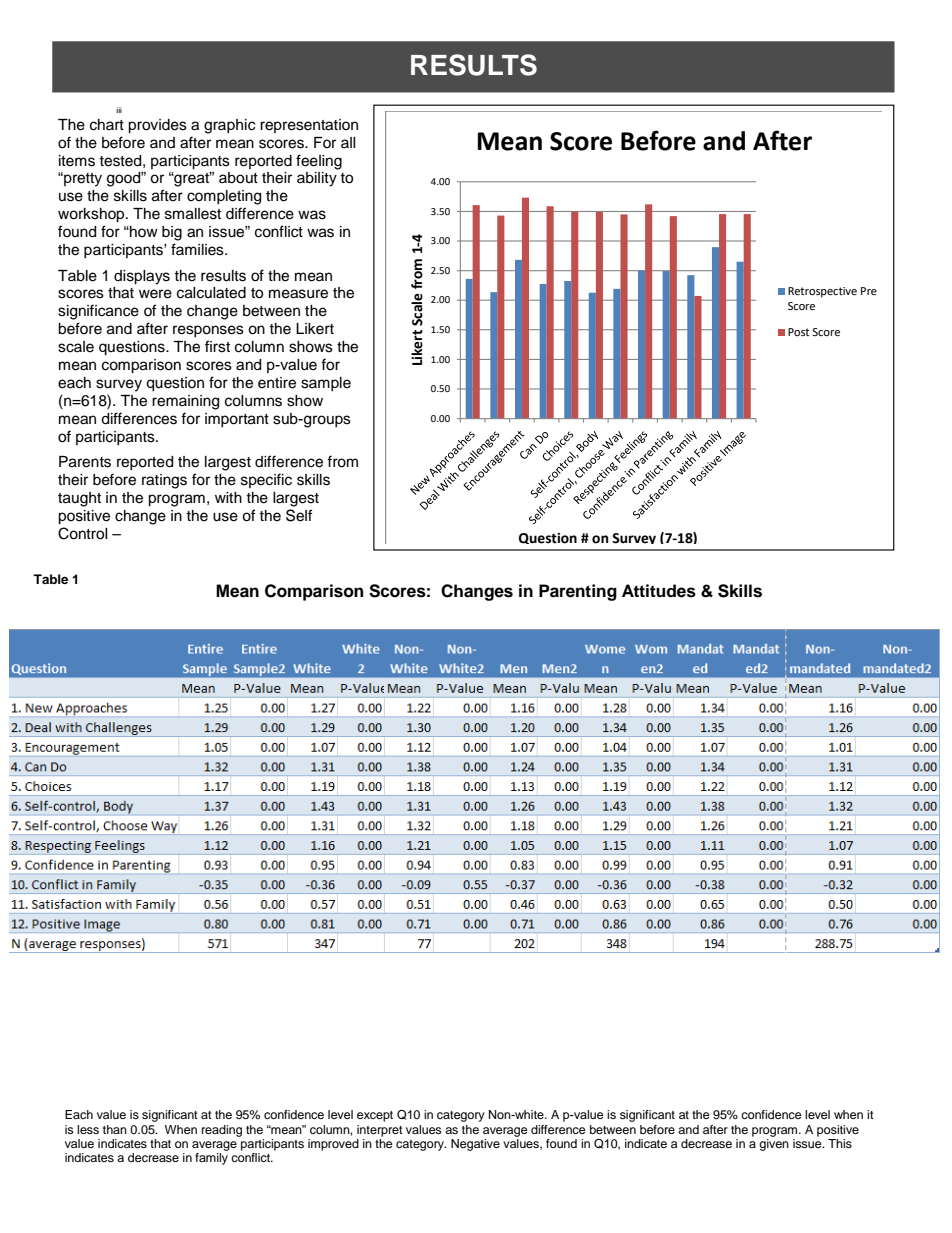 This image has width=952, height=1233. I want to click on remaining, so click(185, 402).
